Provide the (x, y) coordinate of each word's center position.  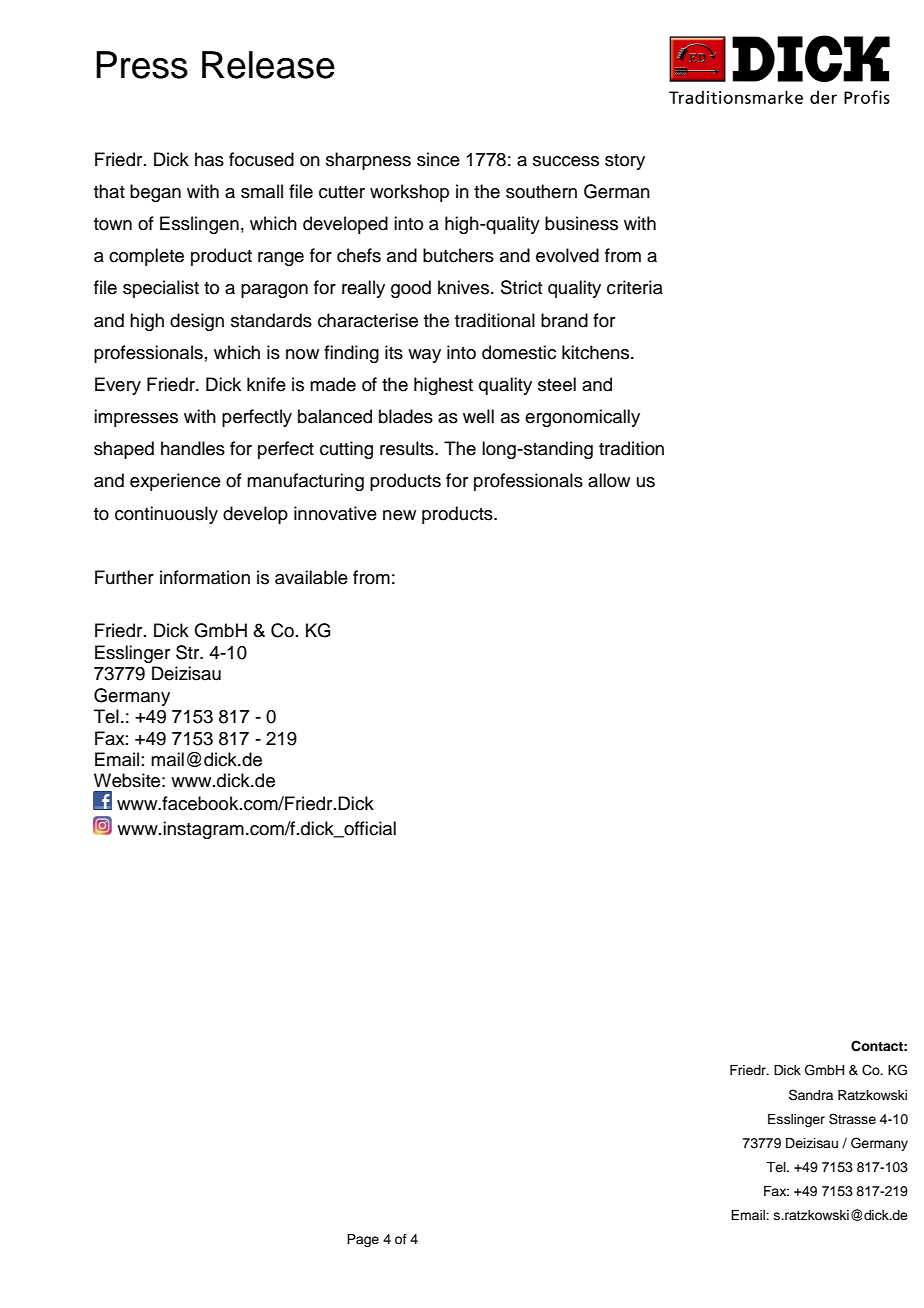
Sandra (811, 1095)
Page (363, 1240)
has (209, 159)
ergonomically (582, 418)
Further (124, 577)
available (311, 577)
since (438, 159)
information (205, 577)
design (197, 322)
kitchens (597, 352)
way (424, 356)
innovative (335, 513)
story (625, 162)
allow (609, 480)
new (399, 515)
